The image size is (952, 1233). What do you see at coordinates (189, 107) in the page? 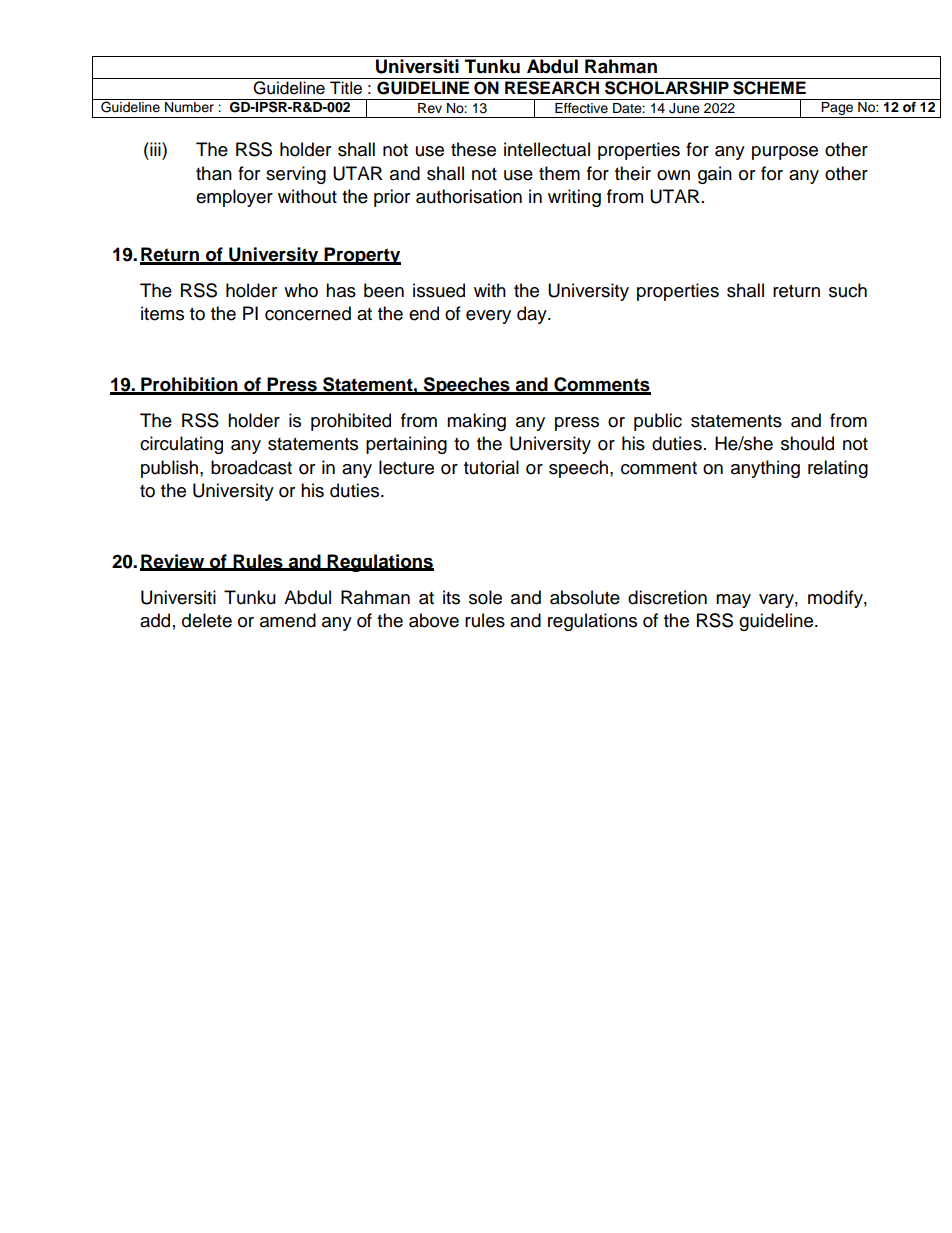
I see `Number` at bounding box center [189, 107].
